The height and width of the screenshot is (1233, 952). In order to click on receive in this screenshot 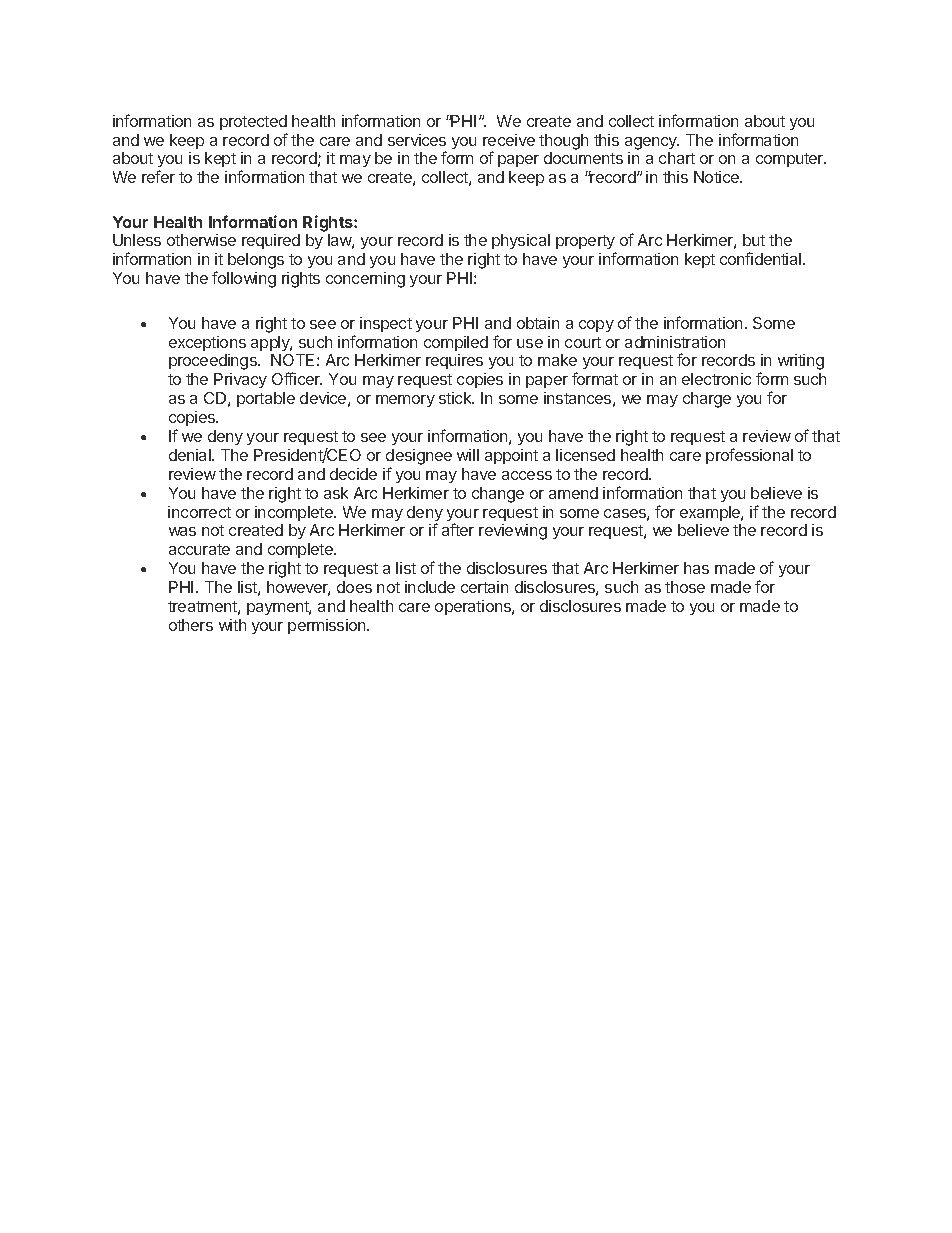, I will do `click(509, 140)`.
